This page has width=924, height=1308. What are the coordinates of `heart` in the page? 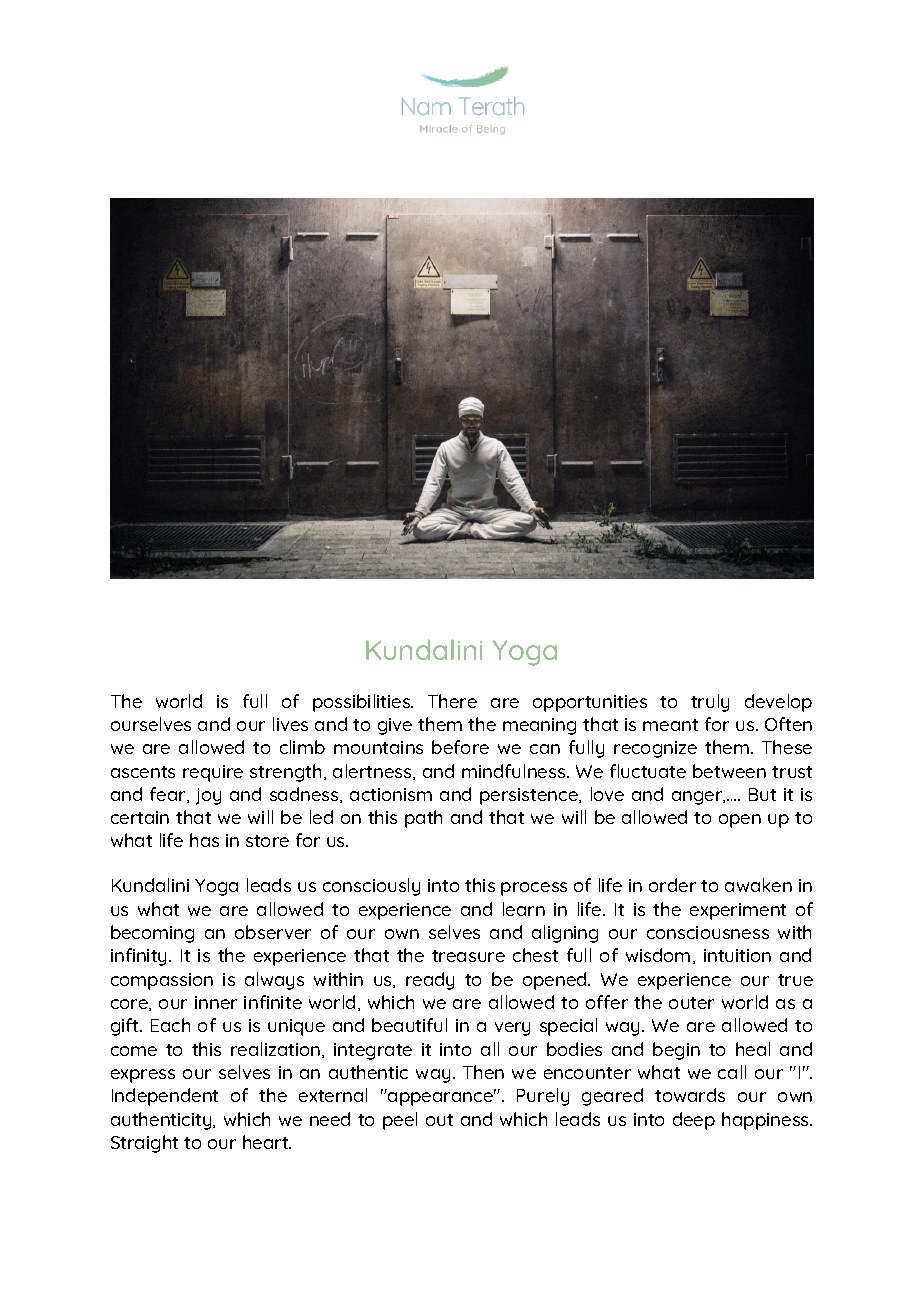 It's located at (267, 1142).
